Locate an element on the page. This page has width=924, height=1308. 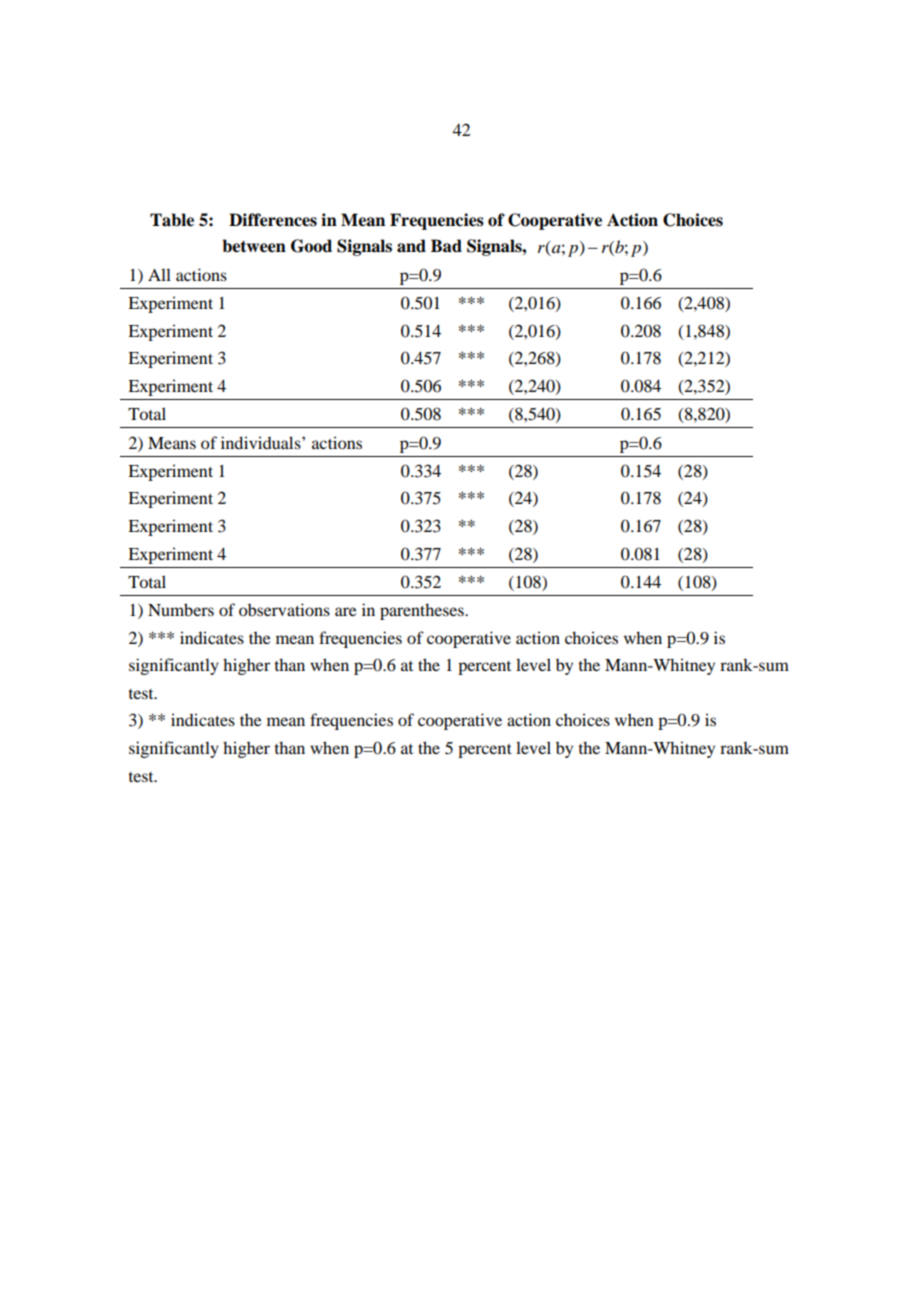
Differences is located at coordinates (273, 220).
